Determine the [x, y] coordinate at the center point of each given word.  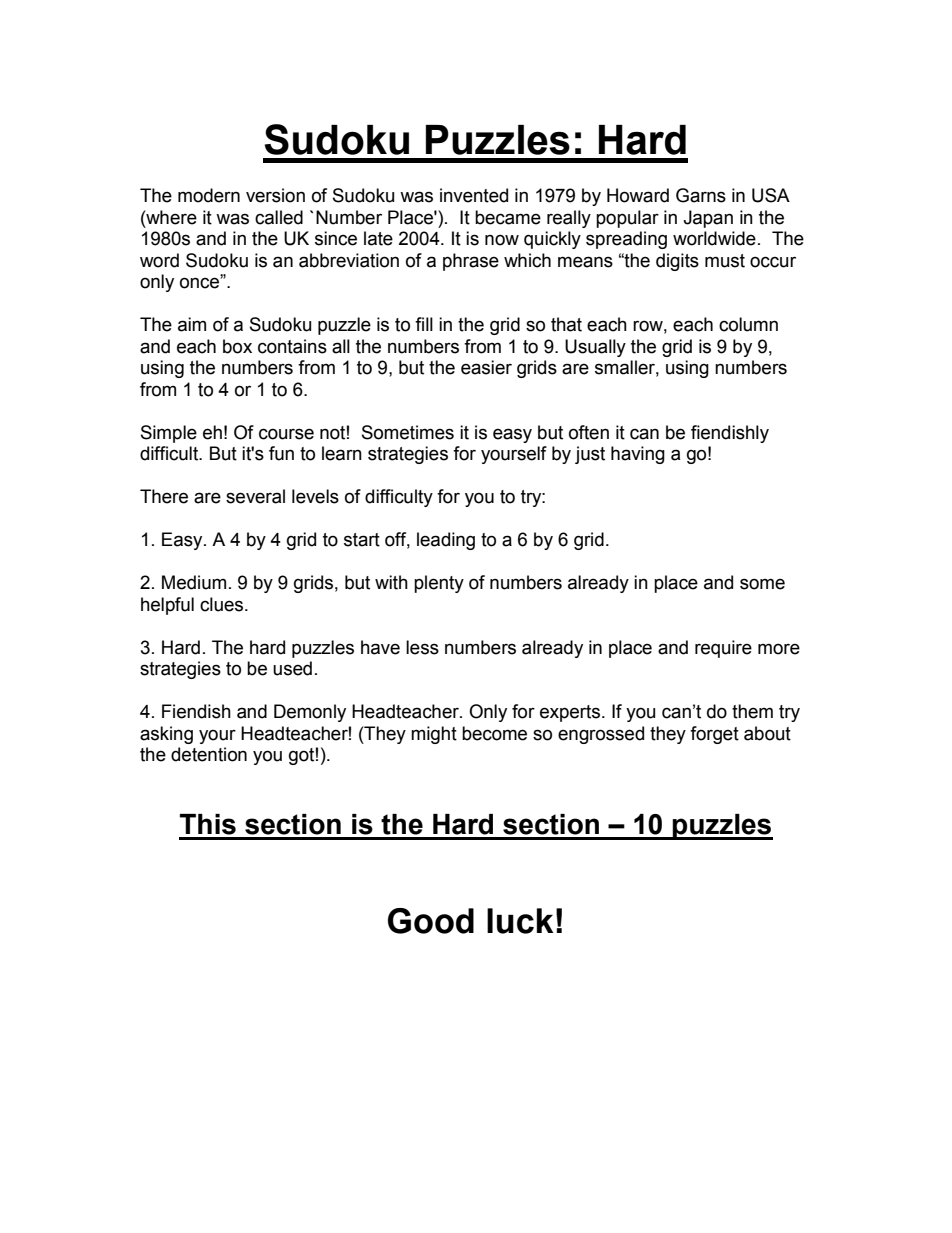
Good [431, 921]
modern [209, 195]
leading [446, 541]
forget [714, 735]
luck [520, 921]
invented [474, 195]
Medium [194, 582]
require [723, 649]
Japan [708, 219]
